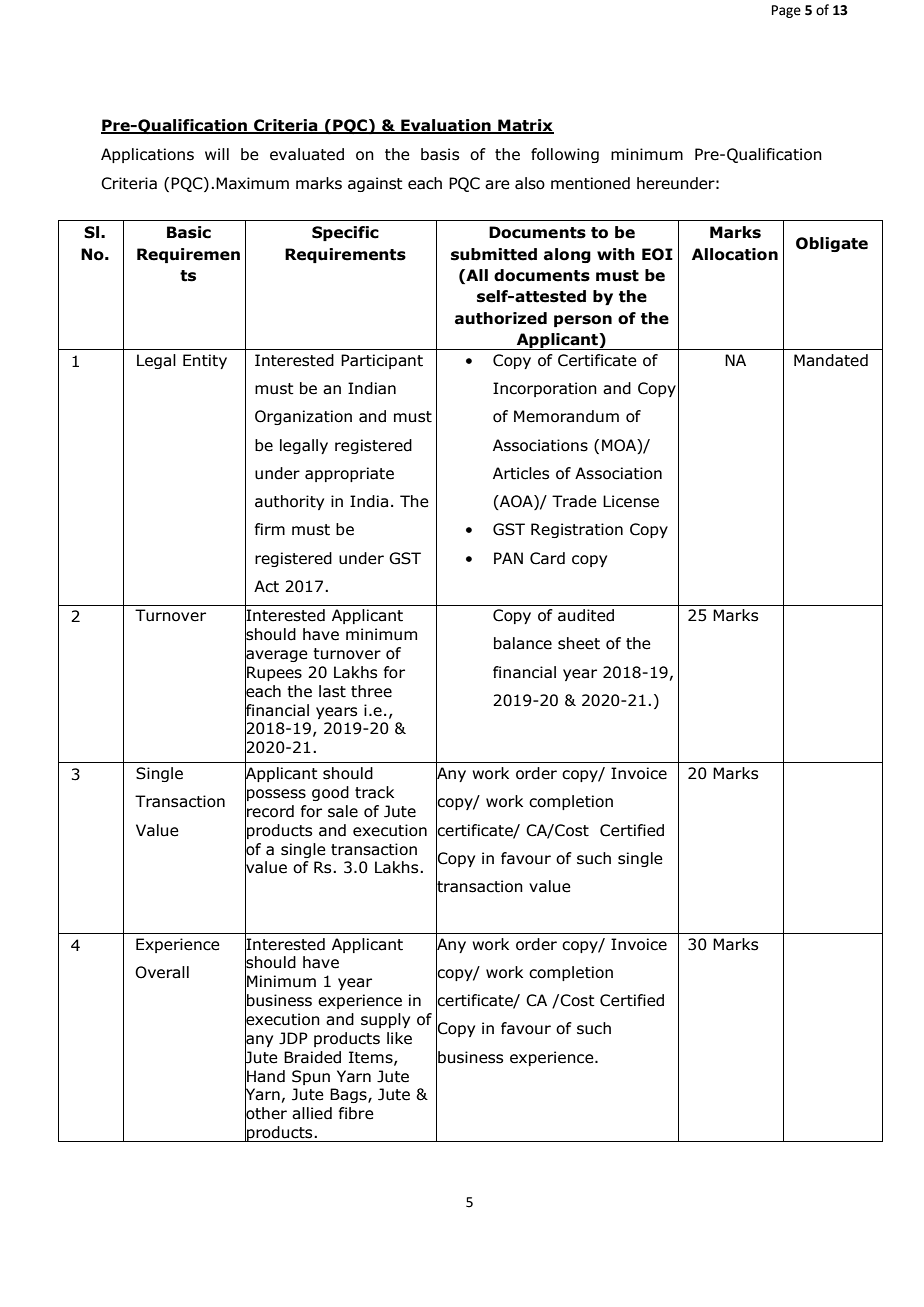 The height and width of the screenshot is (1307, 924). Describe the element at coordinates (205, 361) in the screenshot. I see `Entity` at that location.
